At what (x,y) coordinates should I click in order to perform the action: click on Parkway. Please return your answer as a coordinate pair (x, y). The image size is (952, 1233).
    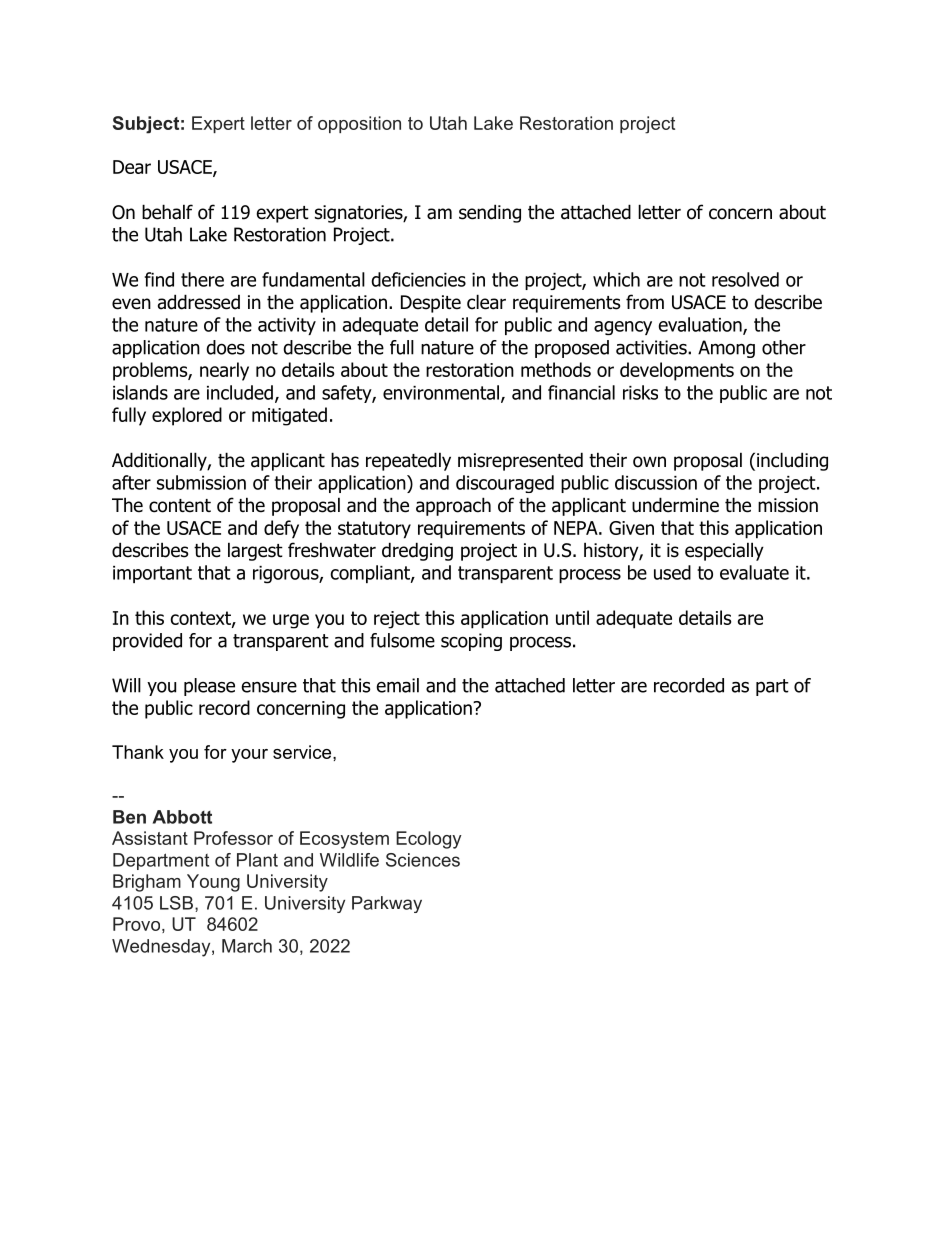
    Looking at the image, I should click on (387, 904).
